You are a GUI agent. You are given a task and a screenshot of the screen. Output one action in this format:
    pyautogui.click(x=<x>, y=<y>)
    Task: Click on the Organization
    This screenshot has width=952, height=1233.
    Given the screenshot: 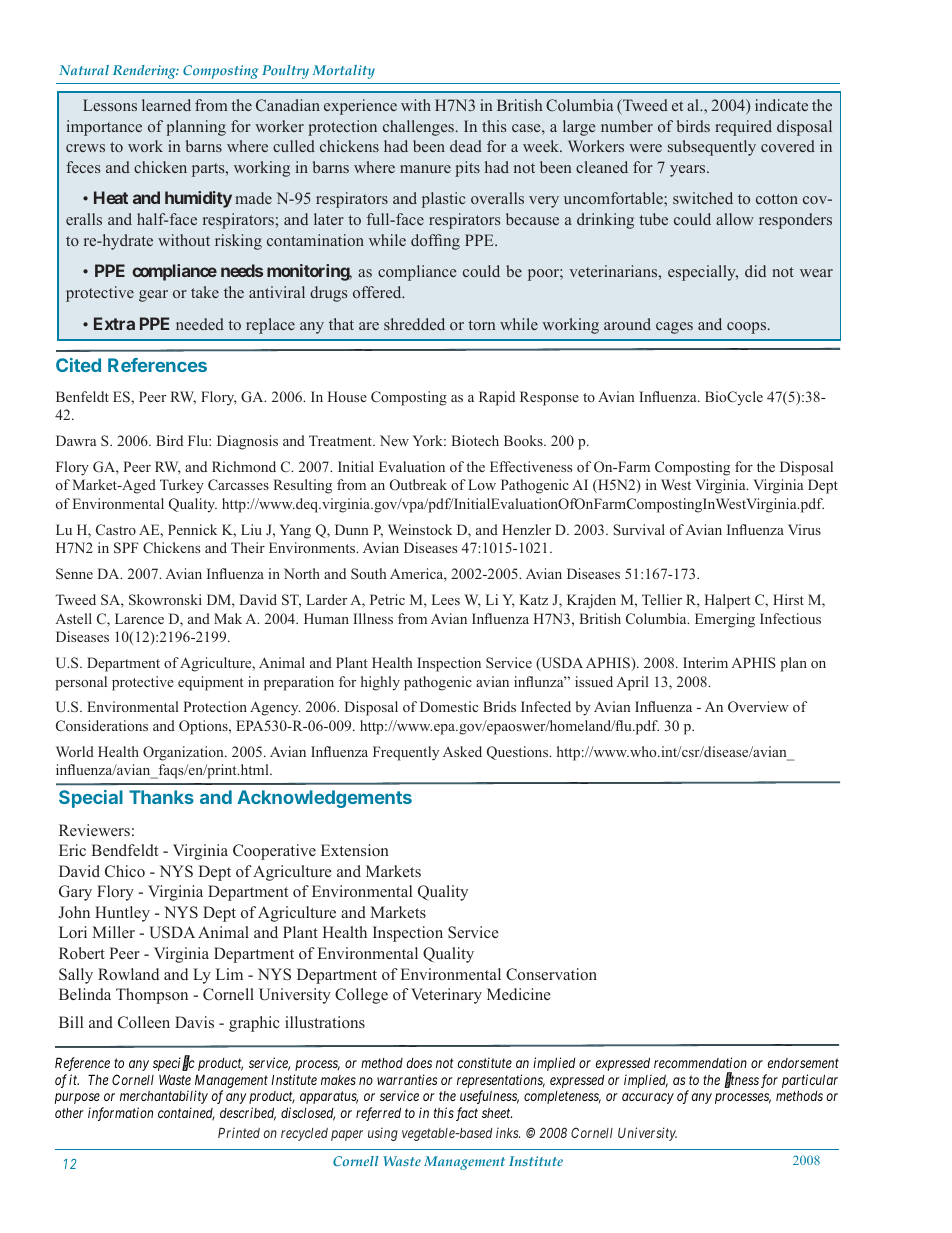 What is the action you would take?
    pyautogui.click(x=184, y=753)
